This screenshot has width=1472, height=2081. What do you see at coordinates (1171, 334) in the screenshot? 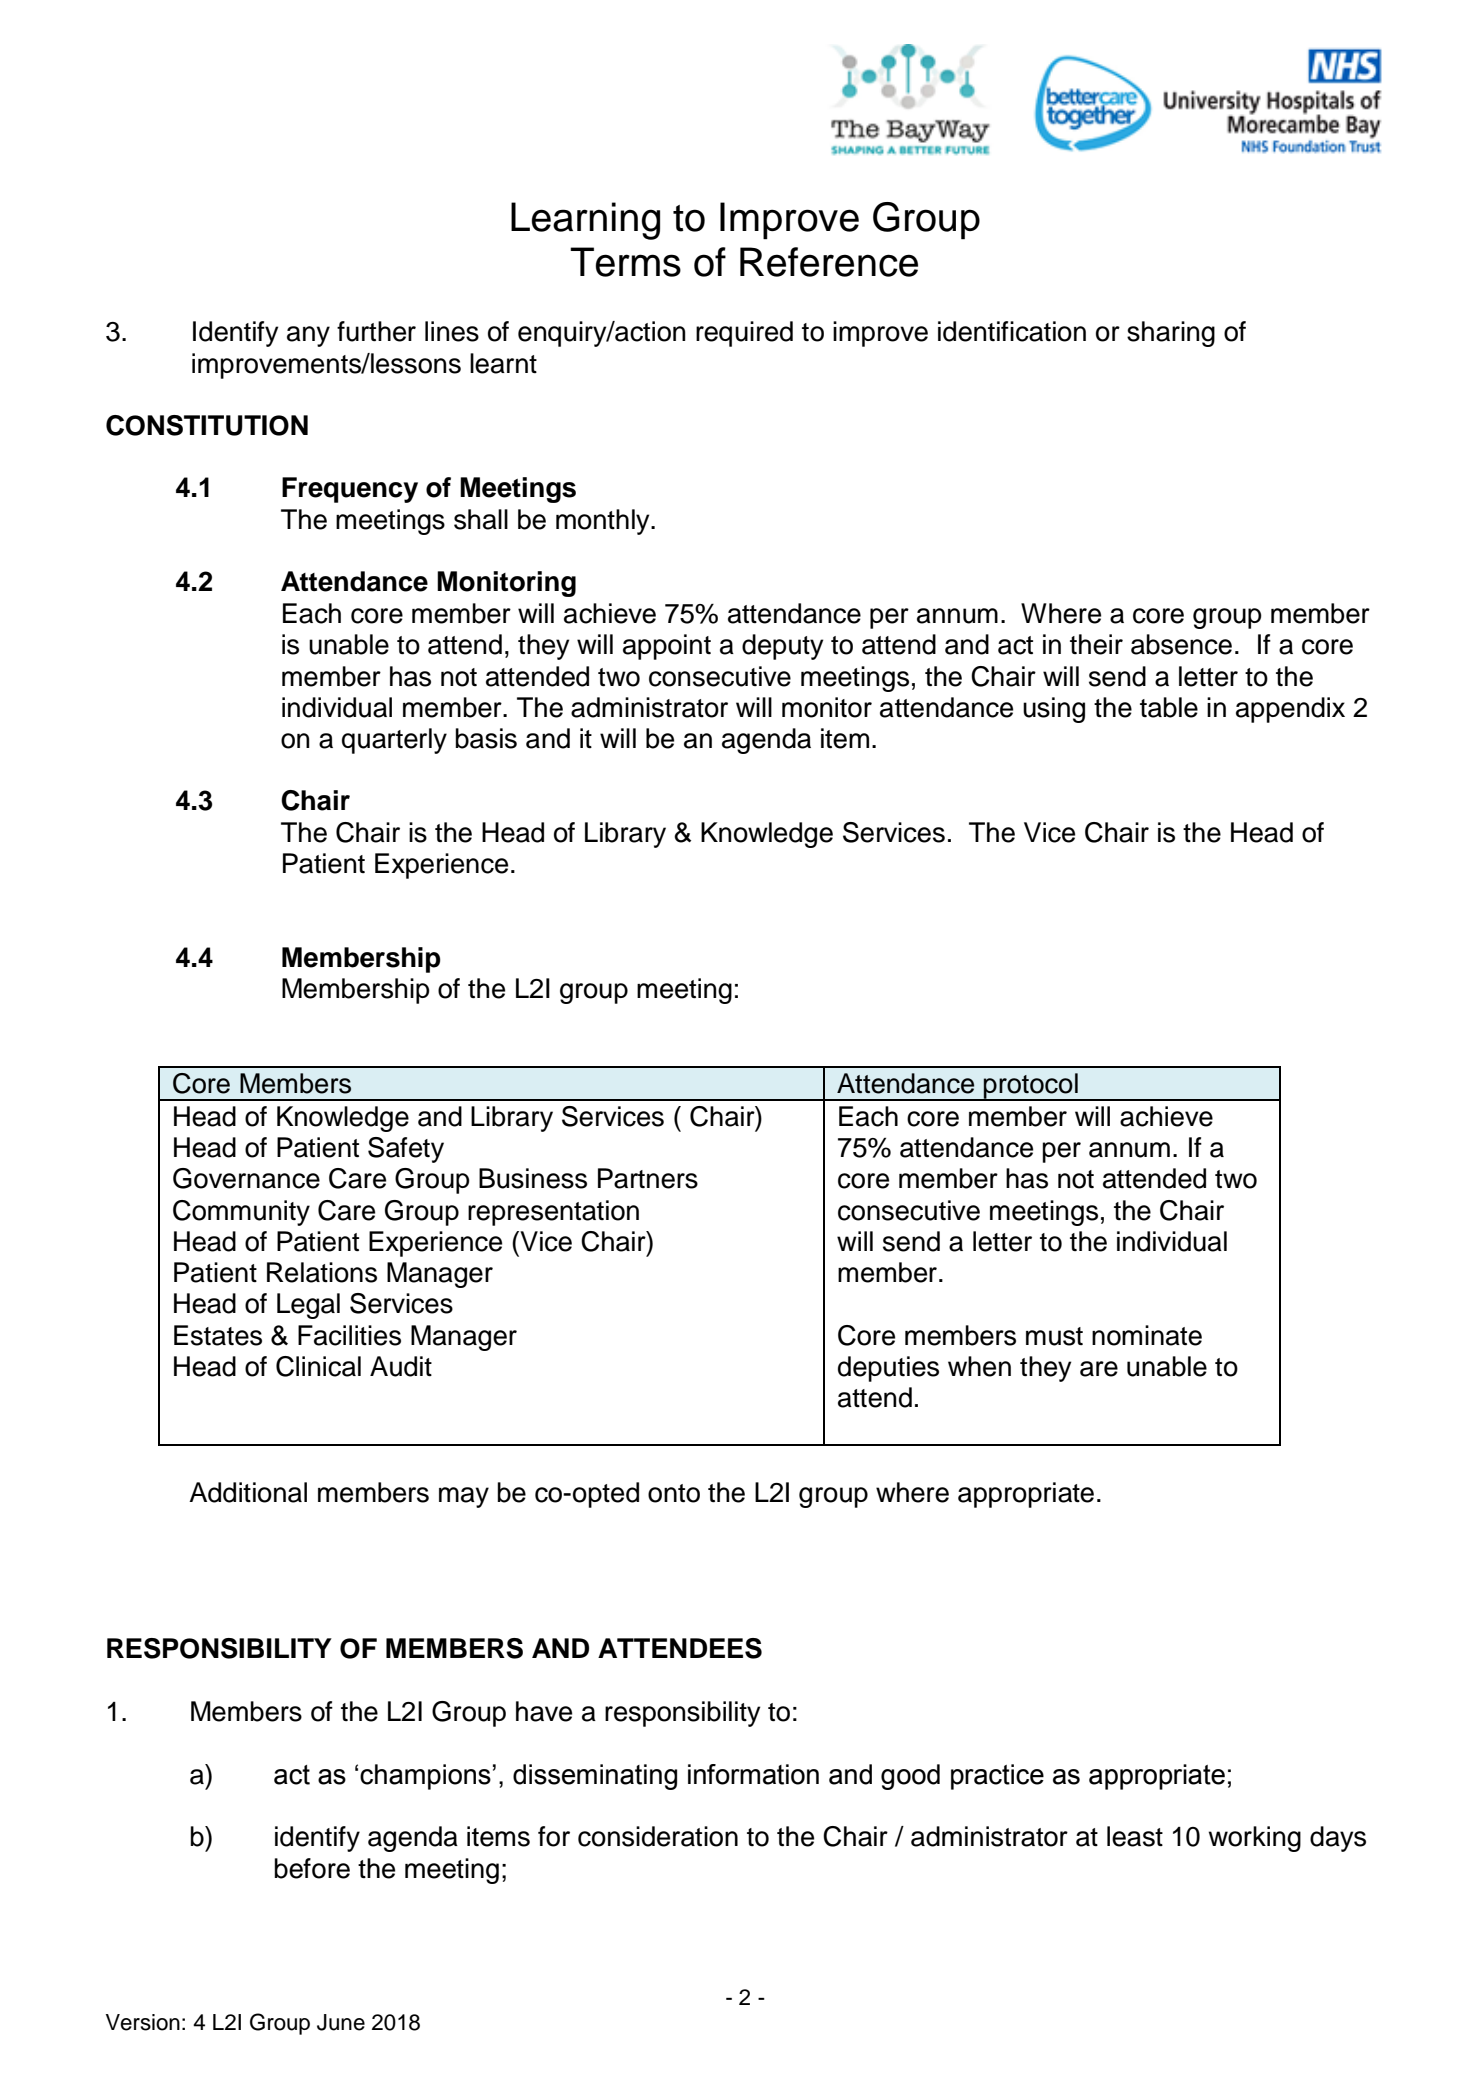
I see `sharing` at bounding box center [1171, 334].
